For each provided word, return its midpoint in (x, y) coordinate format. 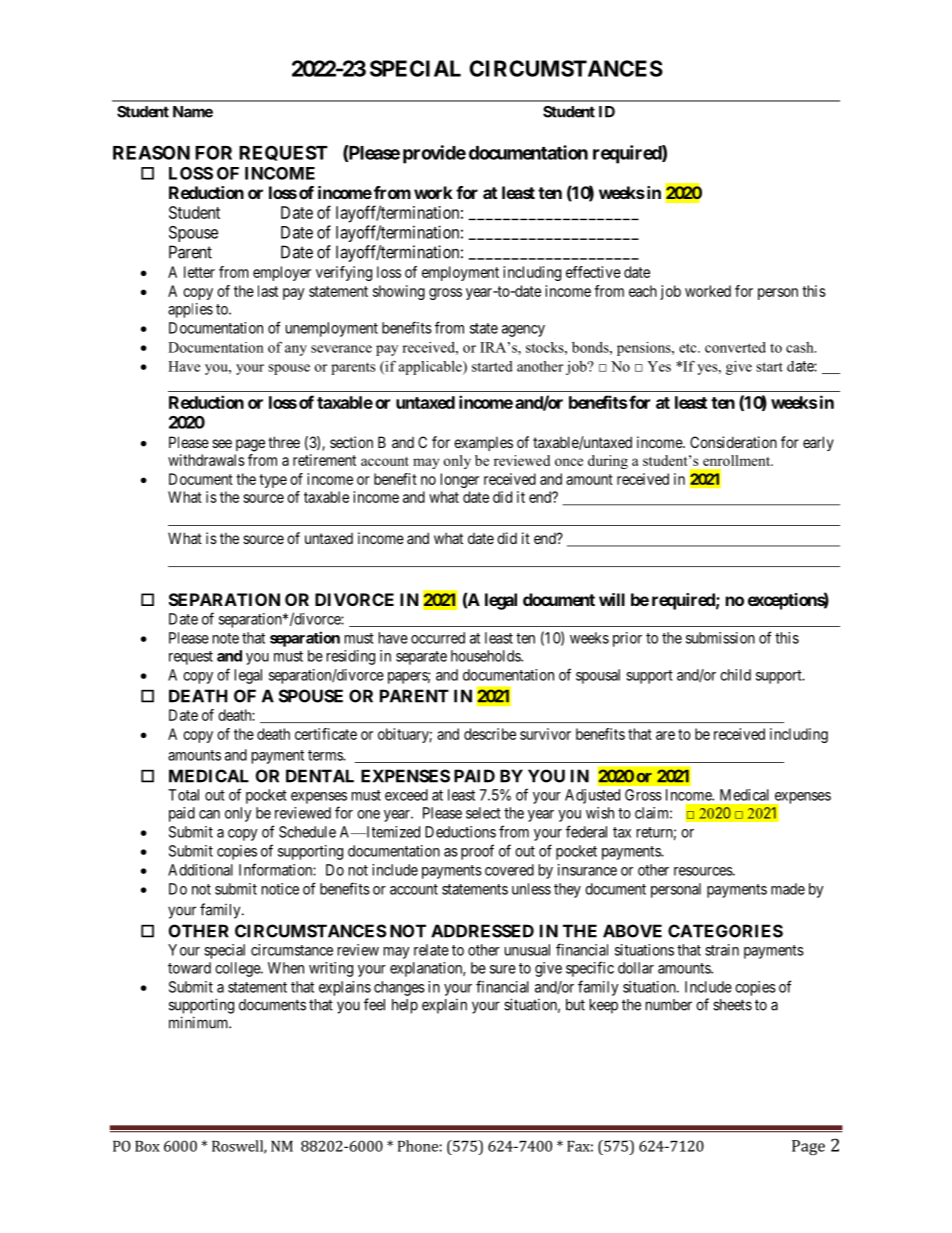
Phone (418, 1146)
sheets (732, 1005)
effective (593, 272)
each (643, 291)
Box (147, 1146)
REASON (151, 152)
